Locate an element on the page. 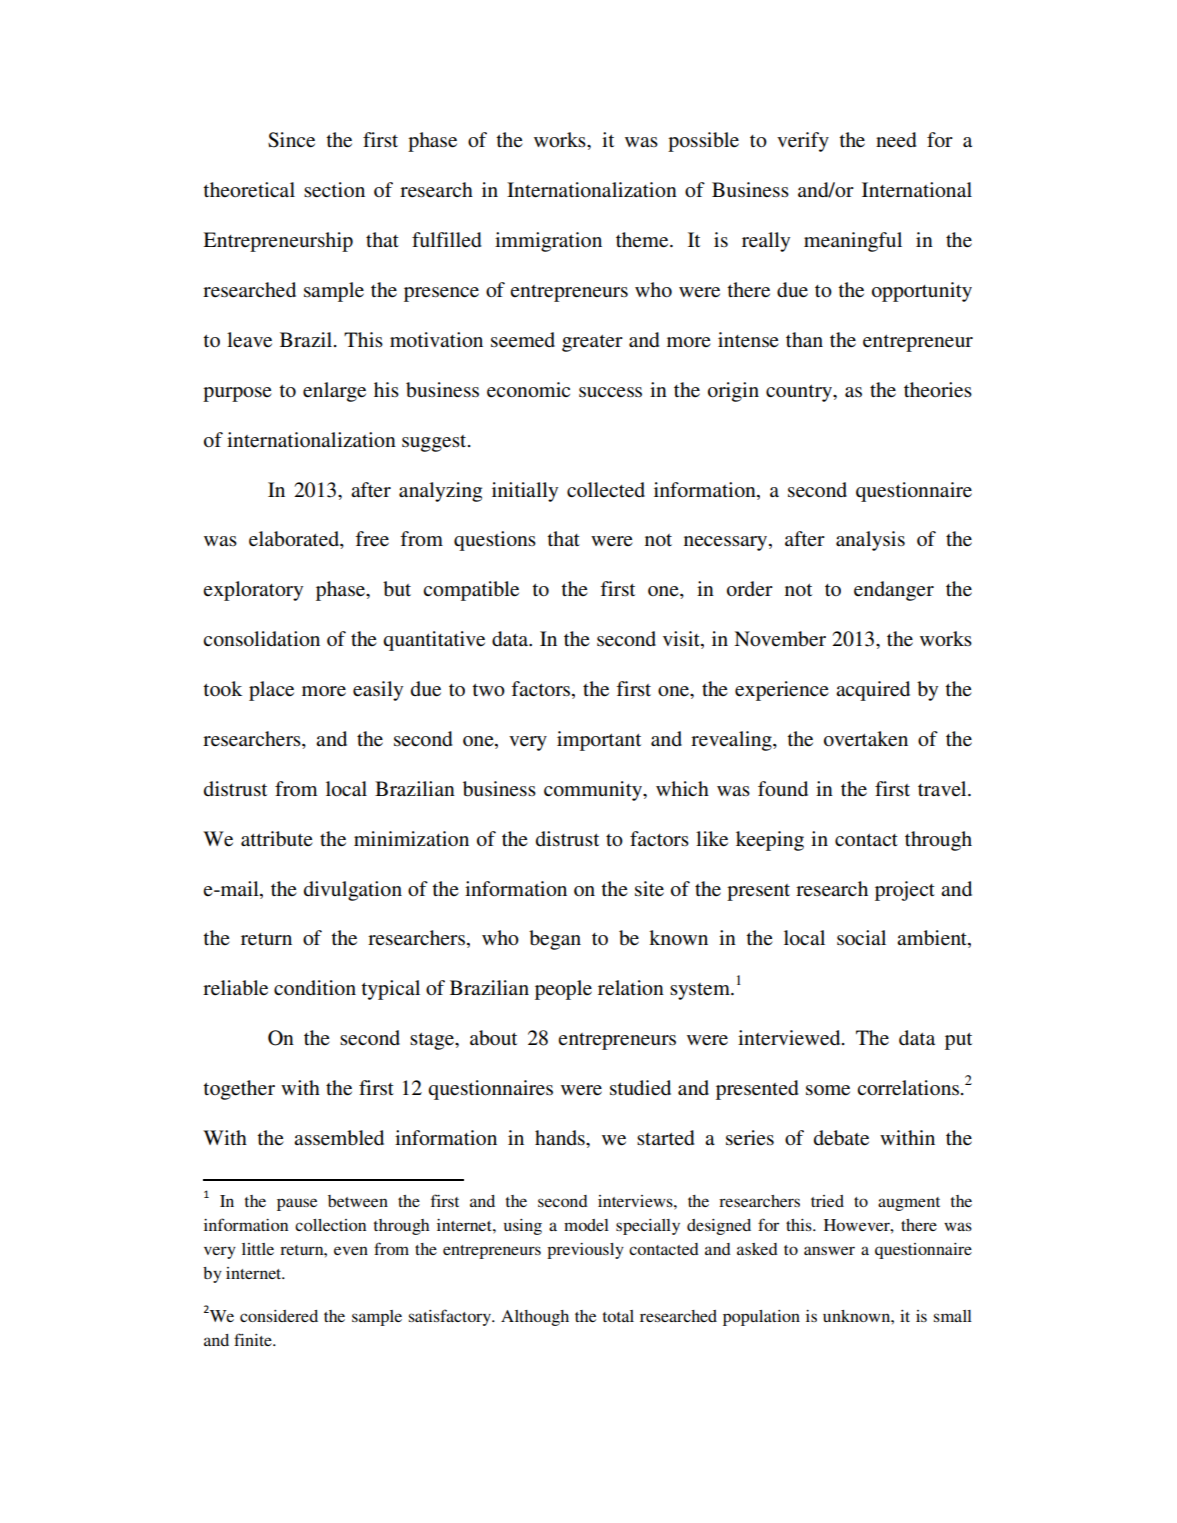  need is located at coordinates (896, 140).
